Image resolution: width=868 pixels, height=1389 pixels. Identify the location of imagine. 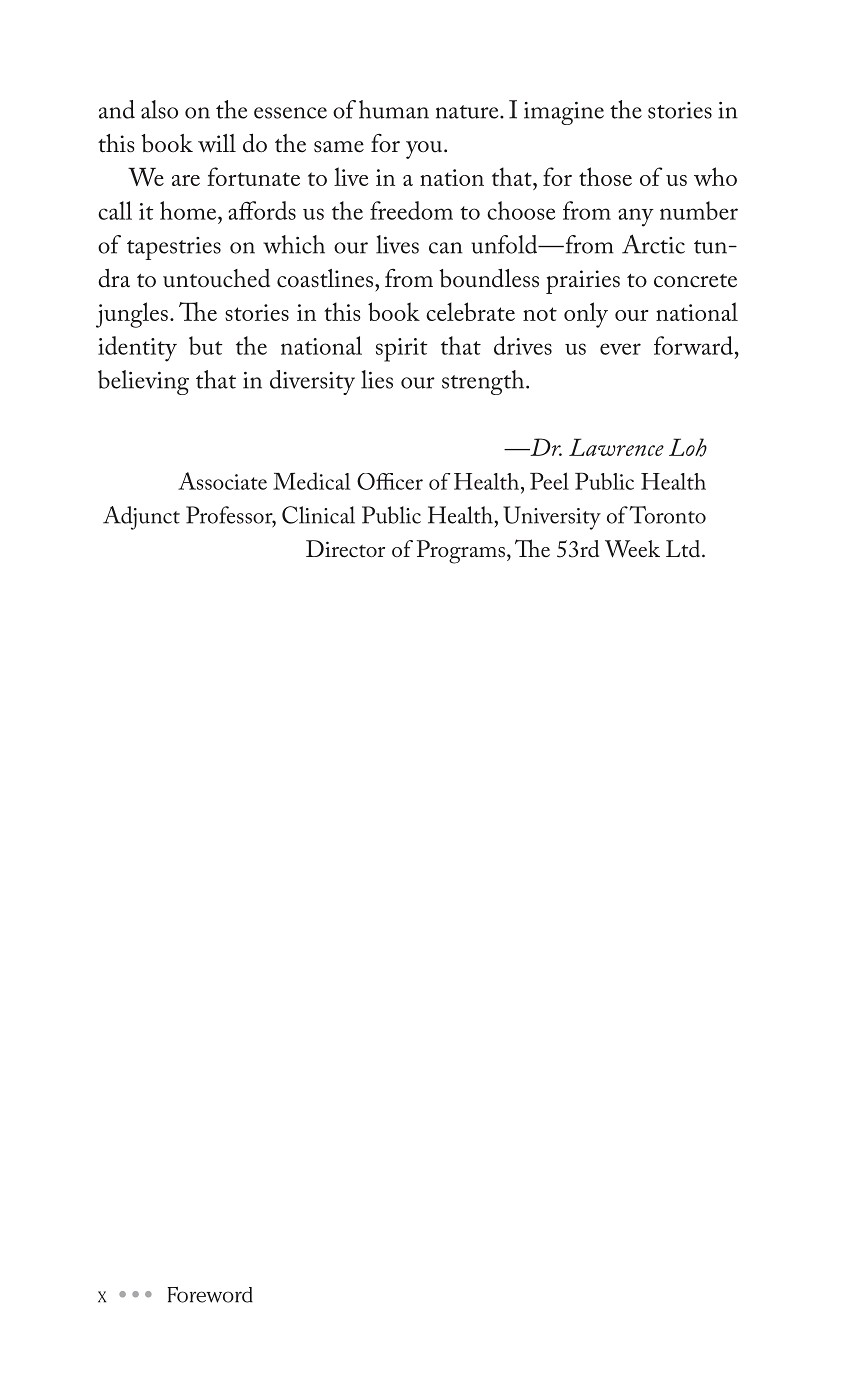
(564, 113).
